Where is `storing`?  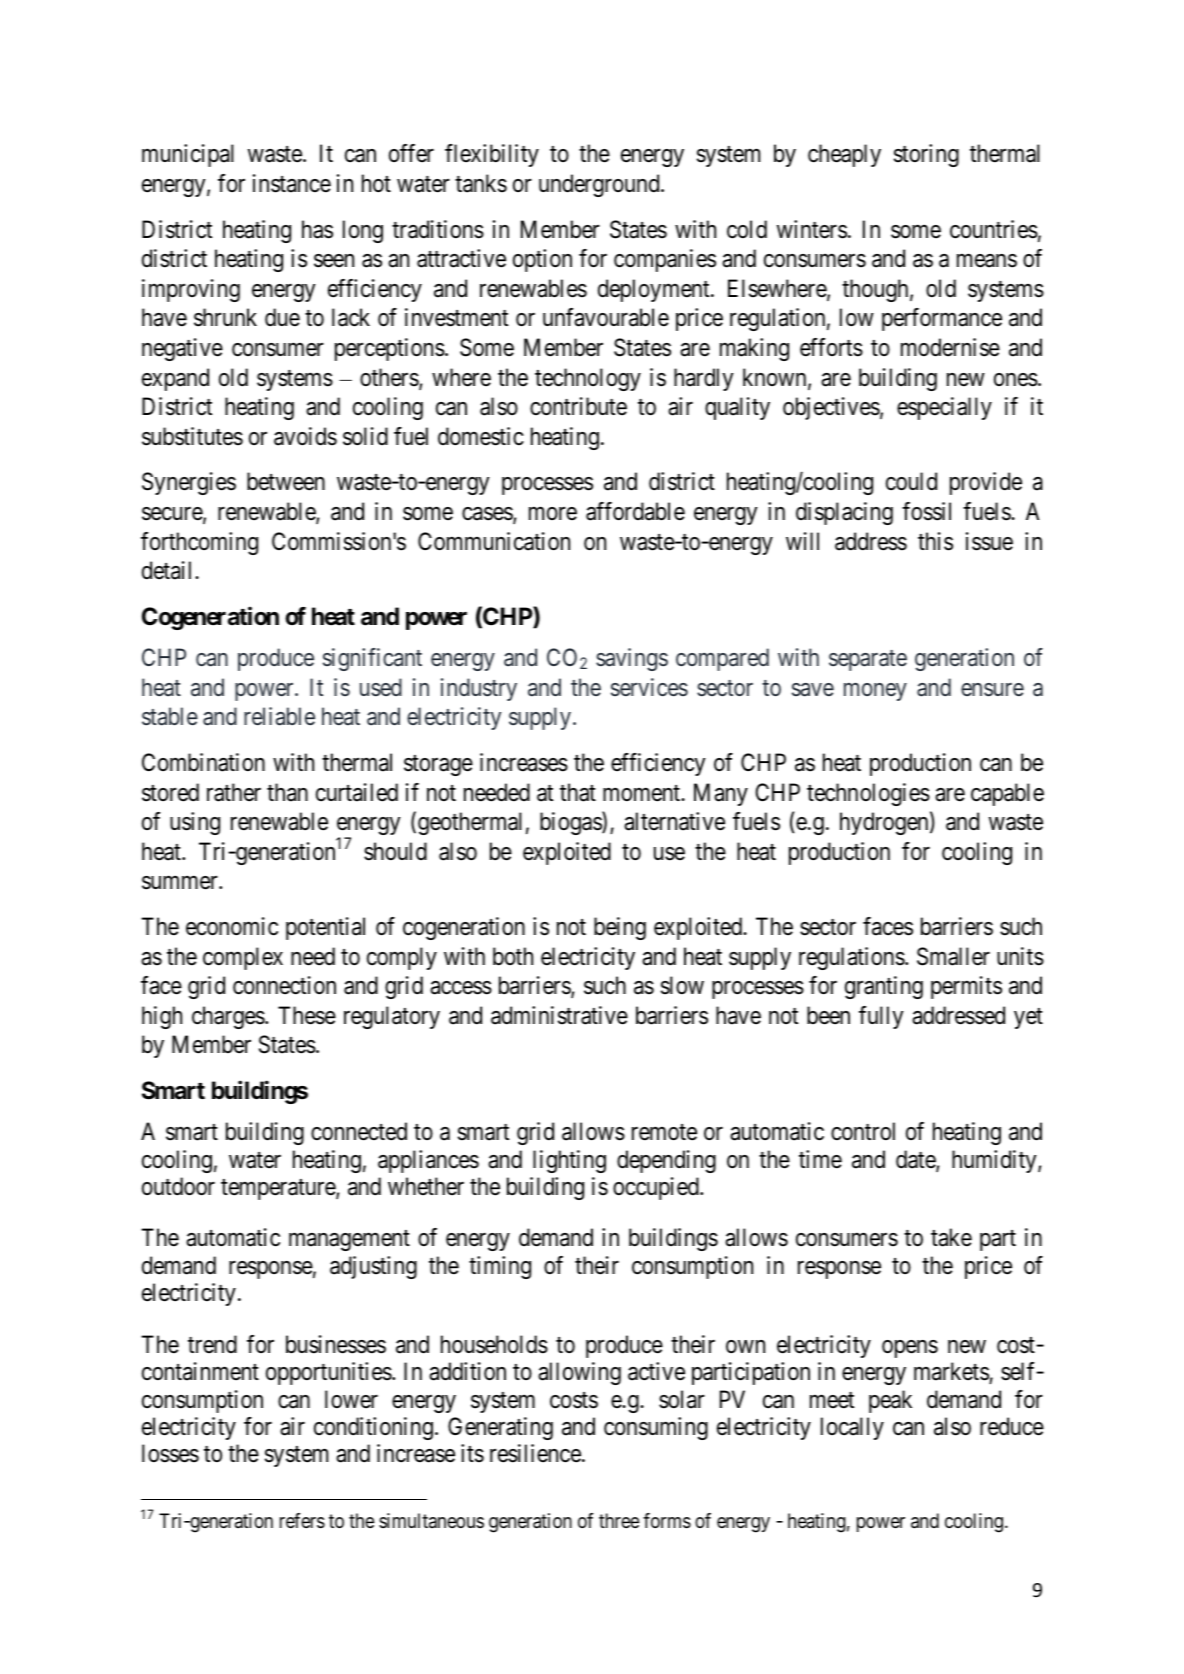
storing is located at coordinates (926, 155).
